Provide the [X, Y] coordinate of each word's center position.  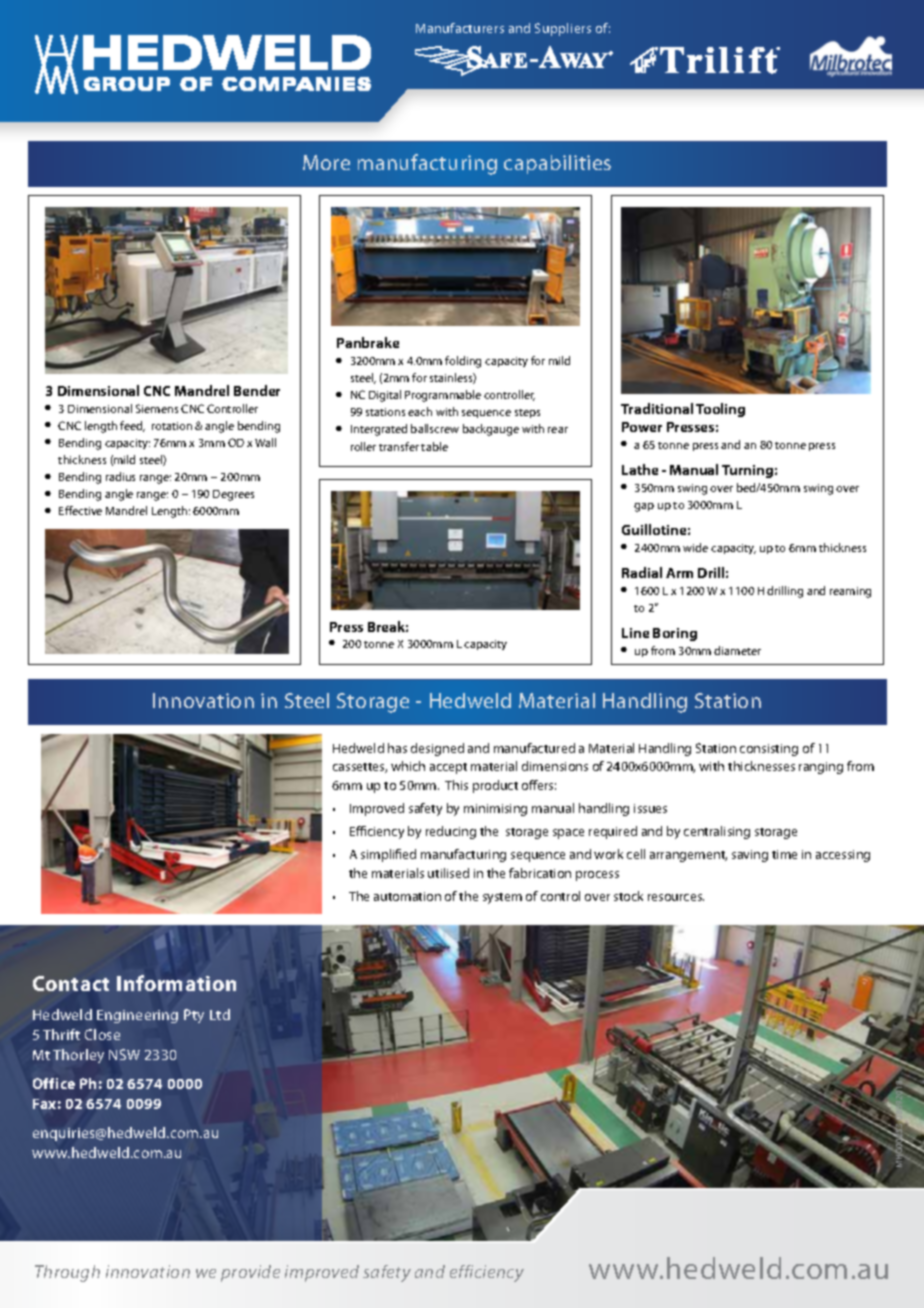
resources [676, 897]
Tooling [720, 410]
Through [67, 1273]
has [397, 748]
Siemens [157, 408]
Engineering [137, 1016]
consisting [769, 750]
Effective [80, 510]
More [326, 162]
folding [463, 362]
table [434, 446]
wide [695, 547]
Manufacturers [460, 28]
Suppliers [563, 29]
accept [448, 768]
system [502, 898]
